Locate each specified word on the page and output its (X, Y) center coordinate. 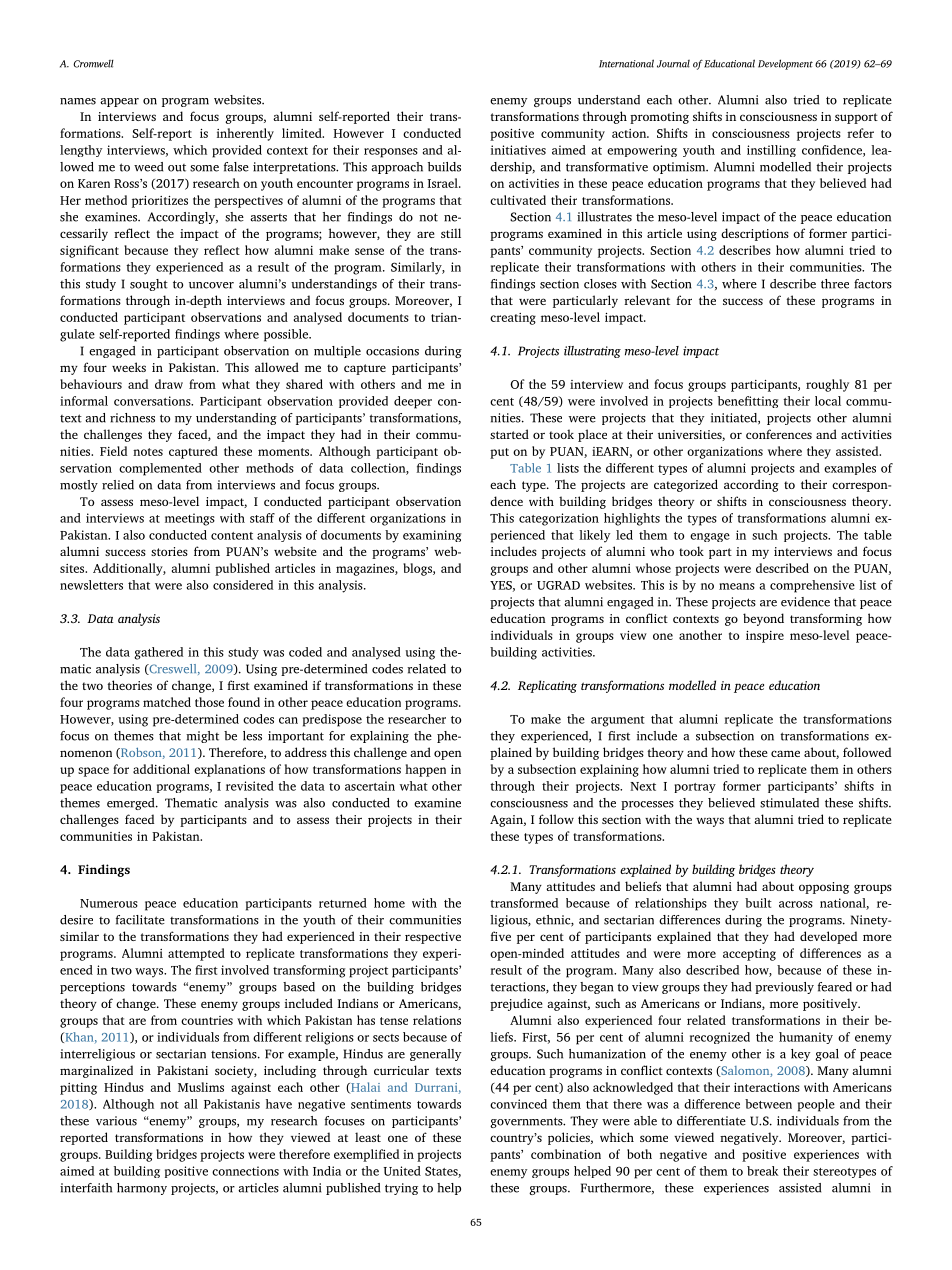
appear (119, 102)
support (856, 118)
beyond (763, 619)
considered (243, 585)
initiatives (518, 150)
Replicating (547, 686)
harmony (142, 1189)
